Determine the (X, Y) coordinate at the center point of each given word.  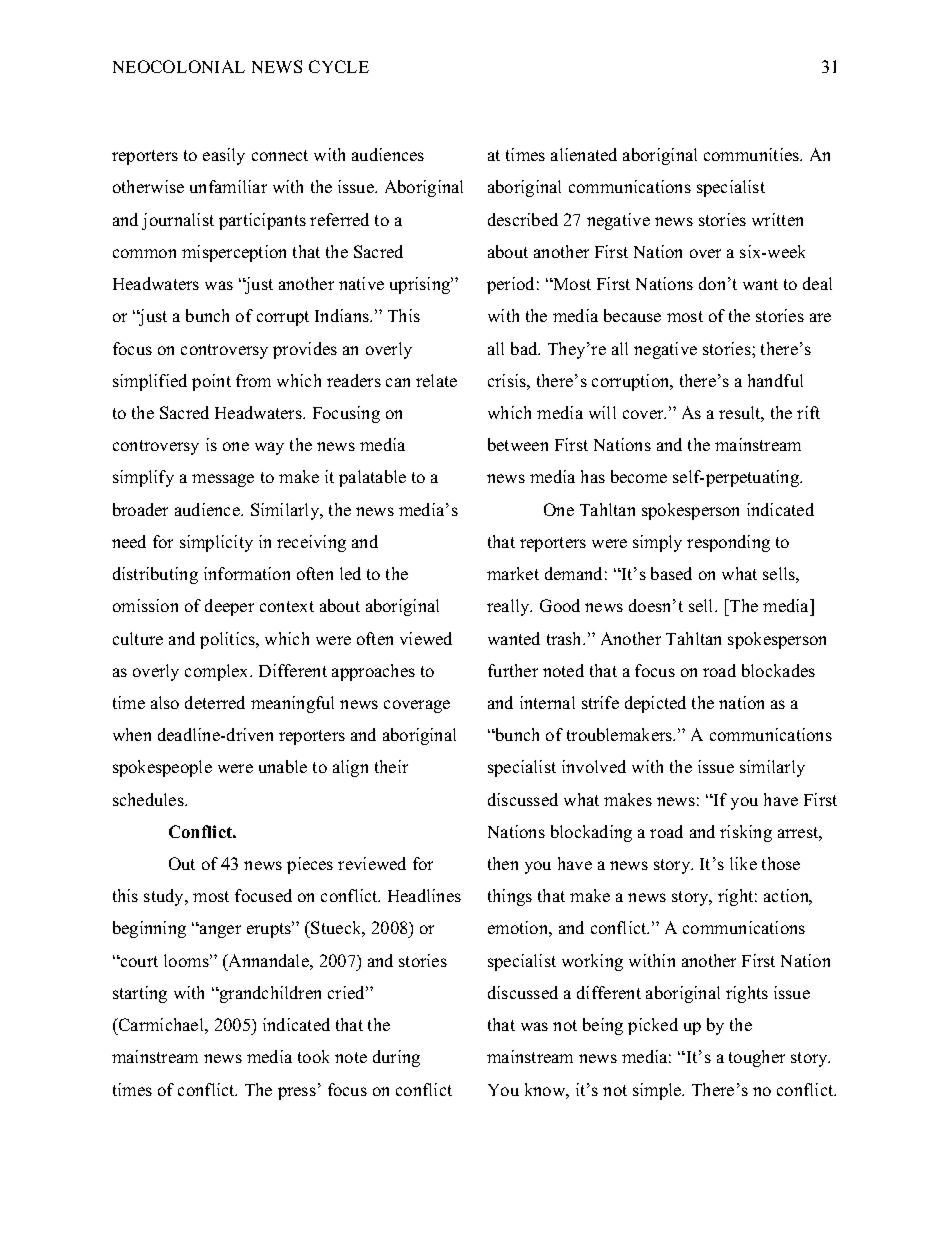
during (396, 1058)
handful (775, 380)
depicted (655, 704)
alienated (584, 154)
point (211, 382)
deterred (215, 702)
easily (224, 156)
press (297, 1093)
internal (547, 702)
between (518, 444)
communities (753, 154)
